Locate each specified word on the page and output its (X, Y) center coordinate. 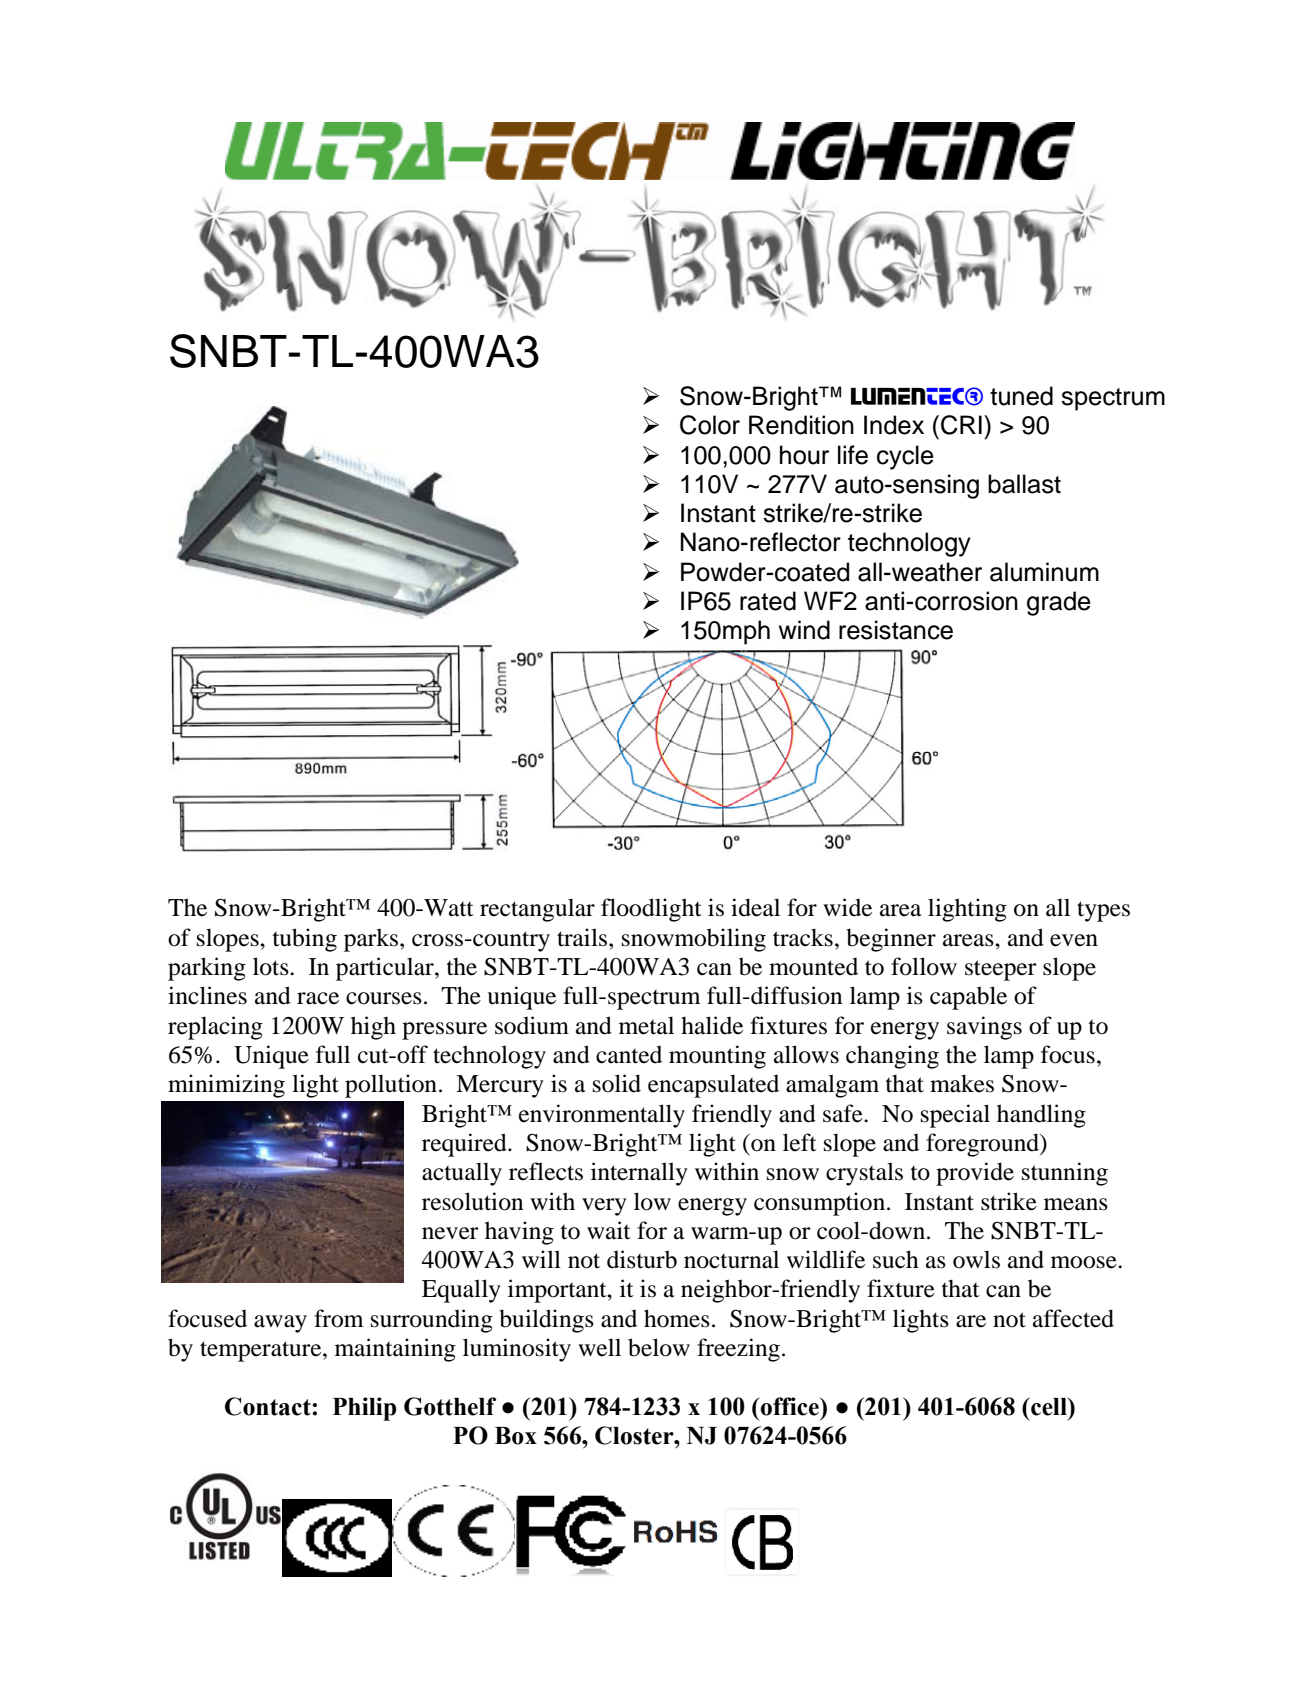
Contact (269, 1406)
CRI (961, 425)
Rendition (801, 425)
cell (1049, 1406)
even (1074, 940)
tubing (305, 940)
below (659, 1347)
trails (582, 937)
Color (710, 425)
